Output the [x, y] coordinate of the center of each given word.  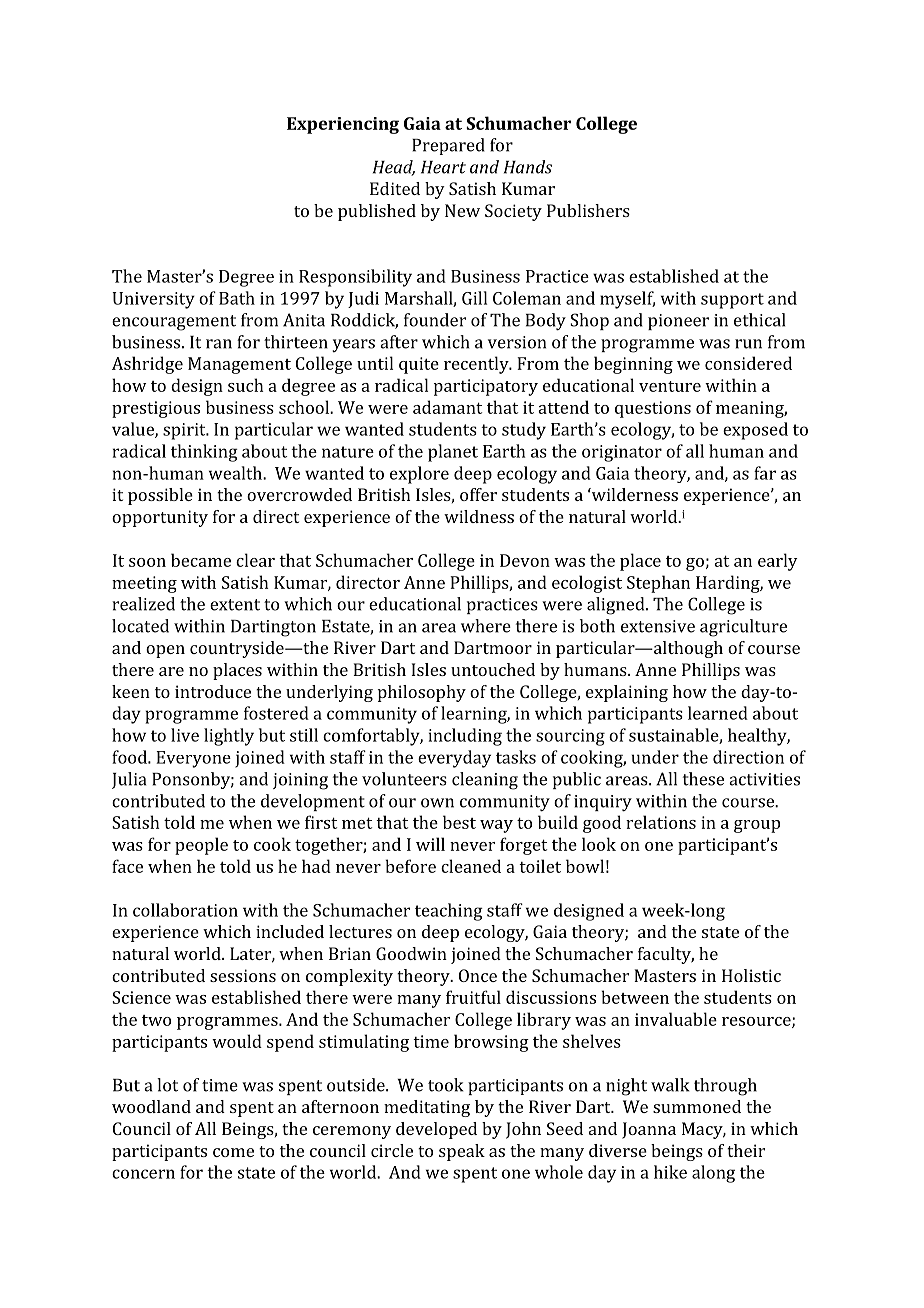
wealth [236, 473]
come [233, 1152]
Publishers [588, 210]
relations [661, 822]
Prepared [448, 146]
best [459, 822]
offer [478, 494]
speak [462, 1152]
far [765, 473]
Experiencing [343, 125]
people [201, 846]
